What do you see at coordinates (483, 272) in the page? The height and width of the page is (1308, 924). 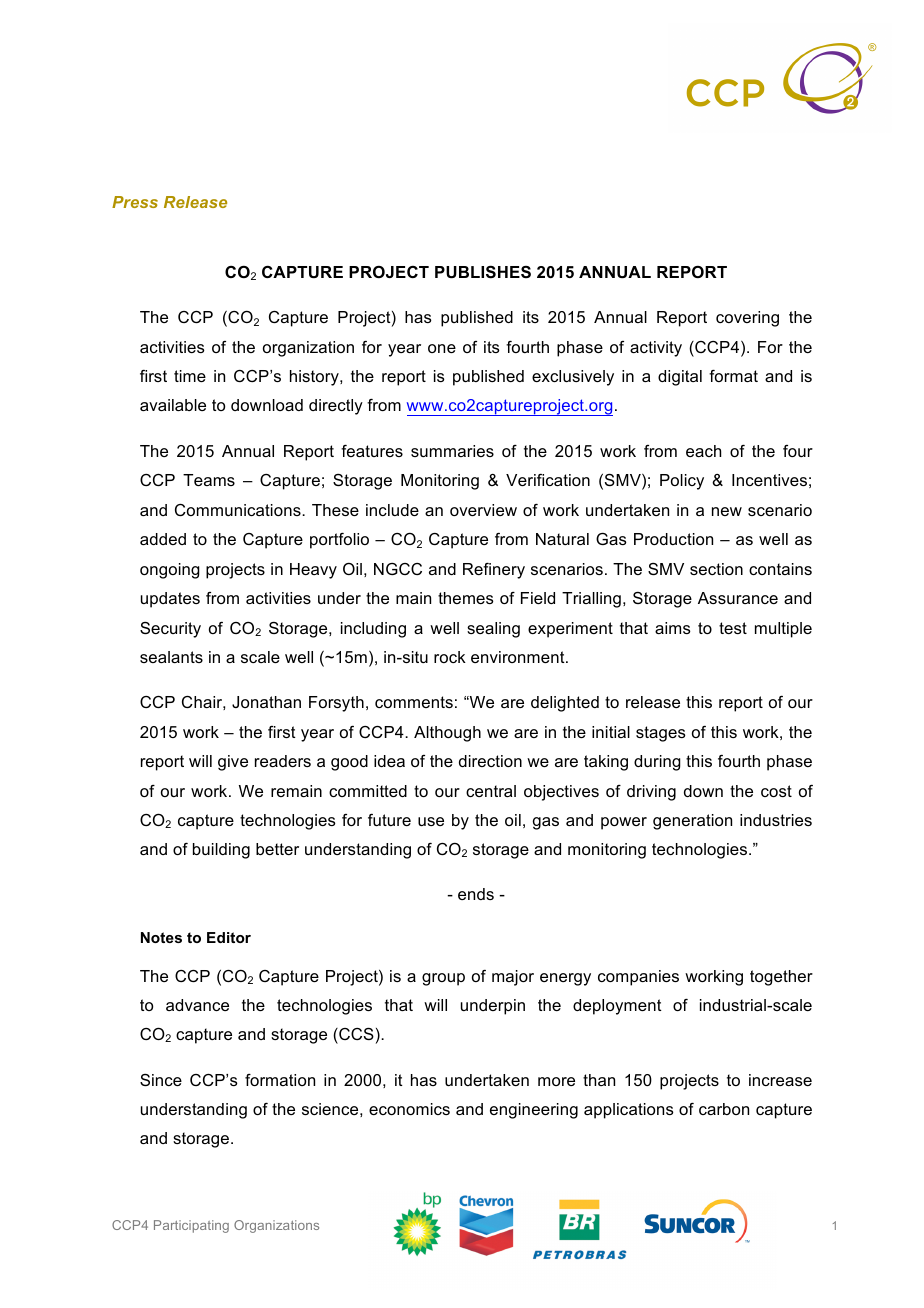 I see `PUBLISHES` at bounding box center [483, 272].
